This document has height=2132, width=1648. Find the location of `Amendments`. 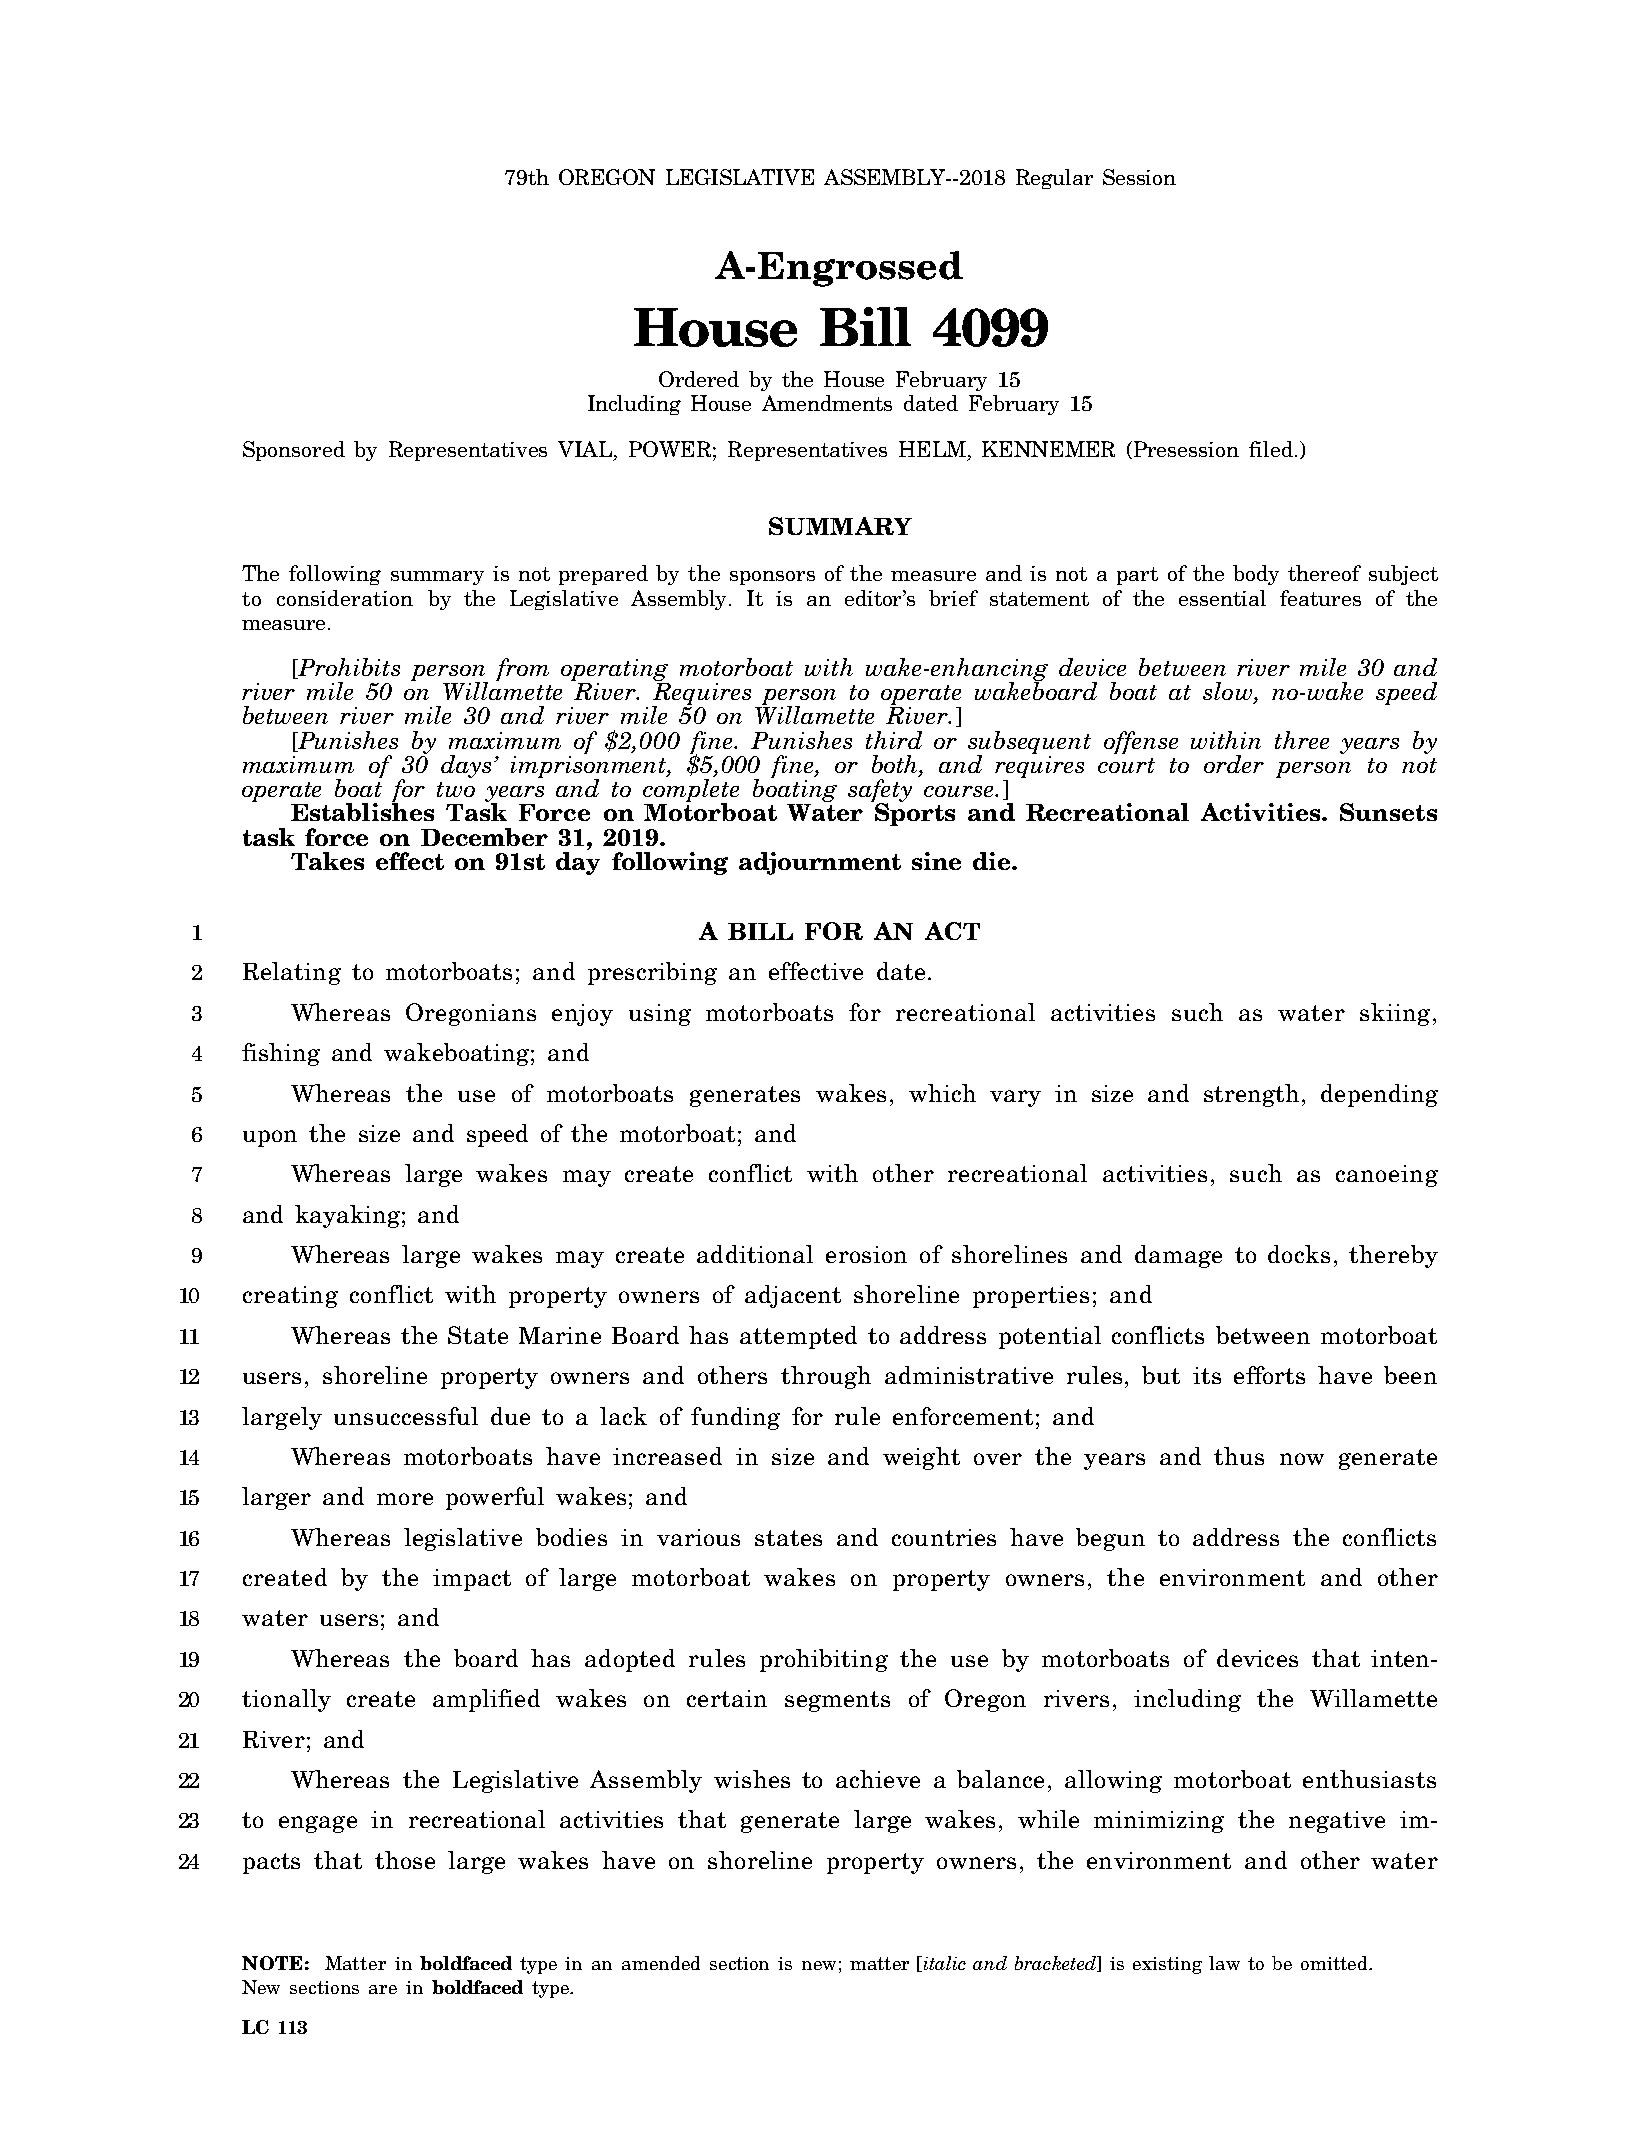

Amendments is located at coordinates (827, 403).
